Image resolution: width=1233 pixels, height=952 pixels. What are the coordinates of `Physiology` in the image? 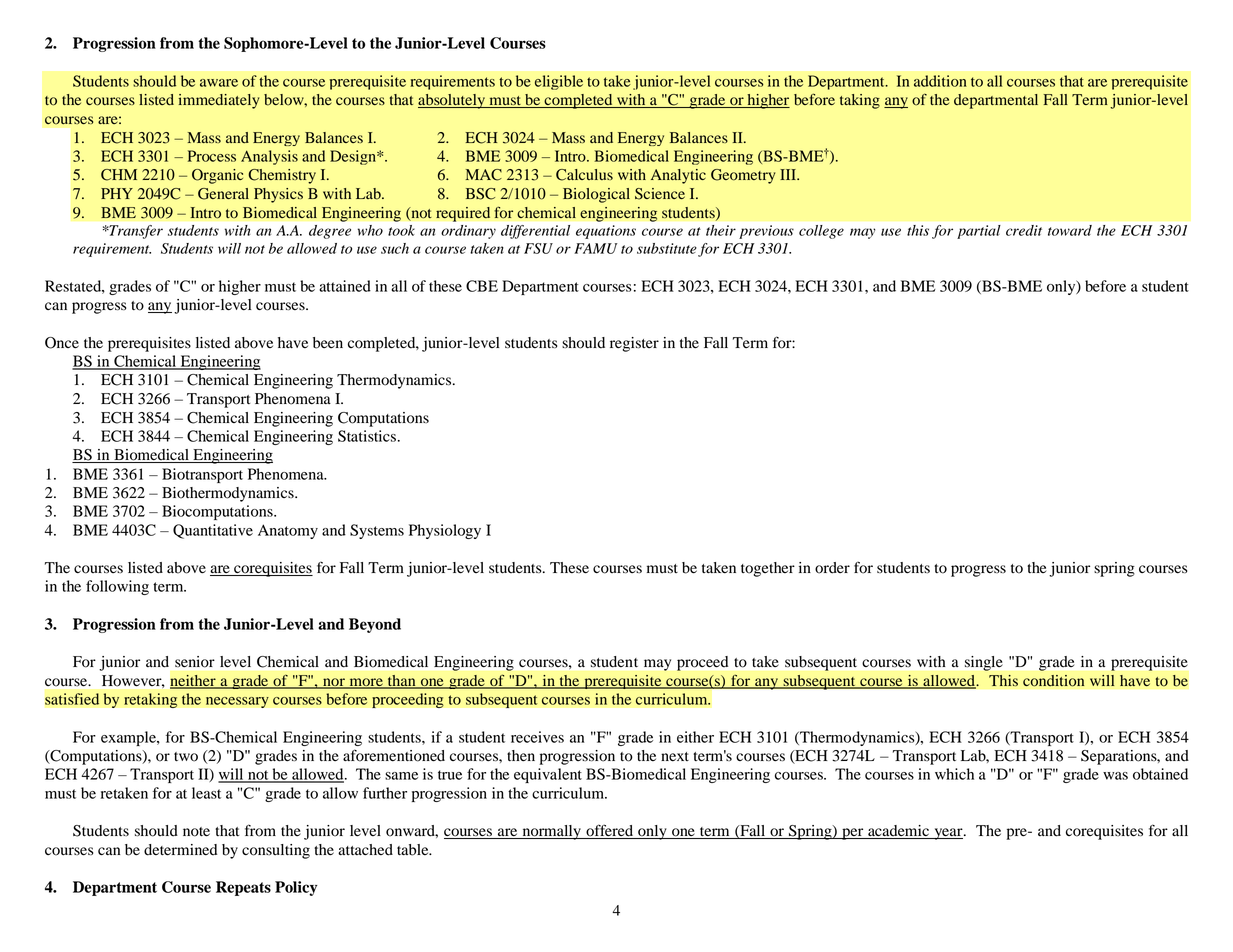 It's located at (445, 531).
